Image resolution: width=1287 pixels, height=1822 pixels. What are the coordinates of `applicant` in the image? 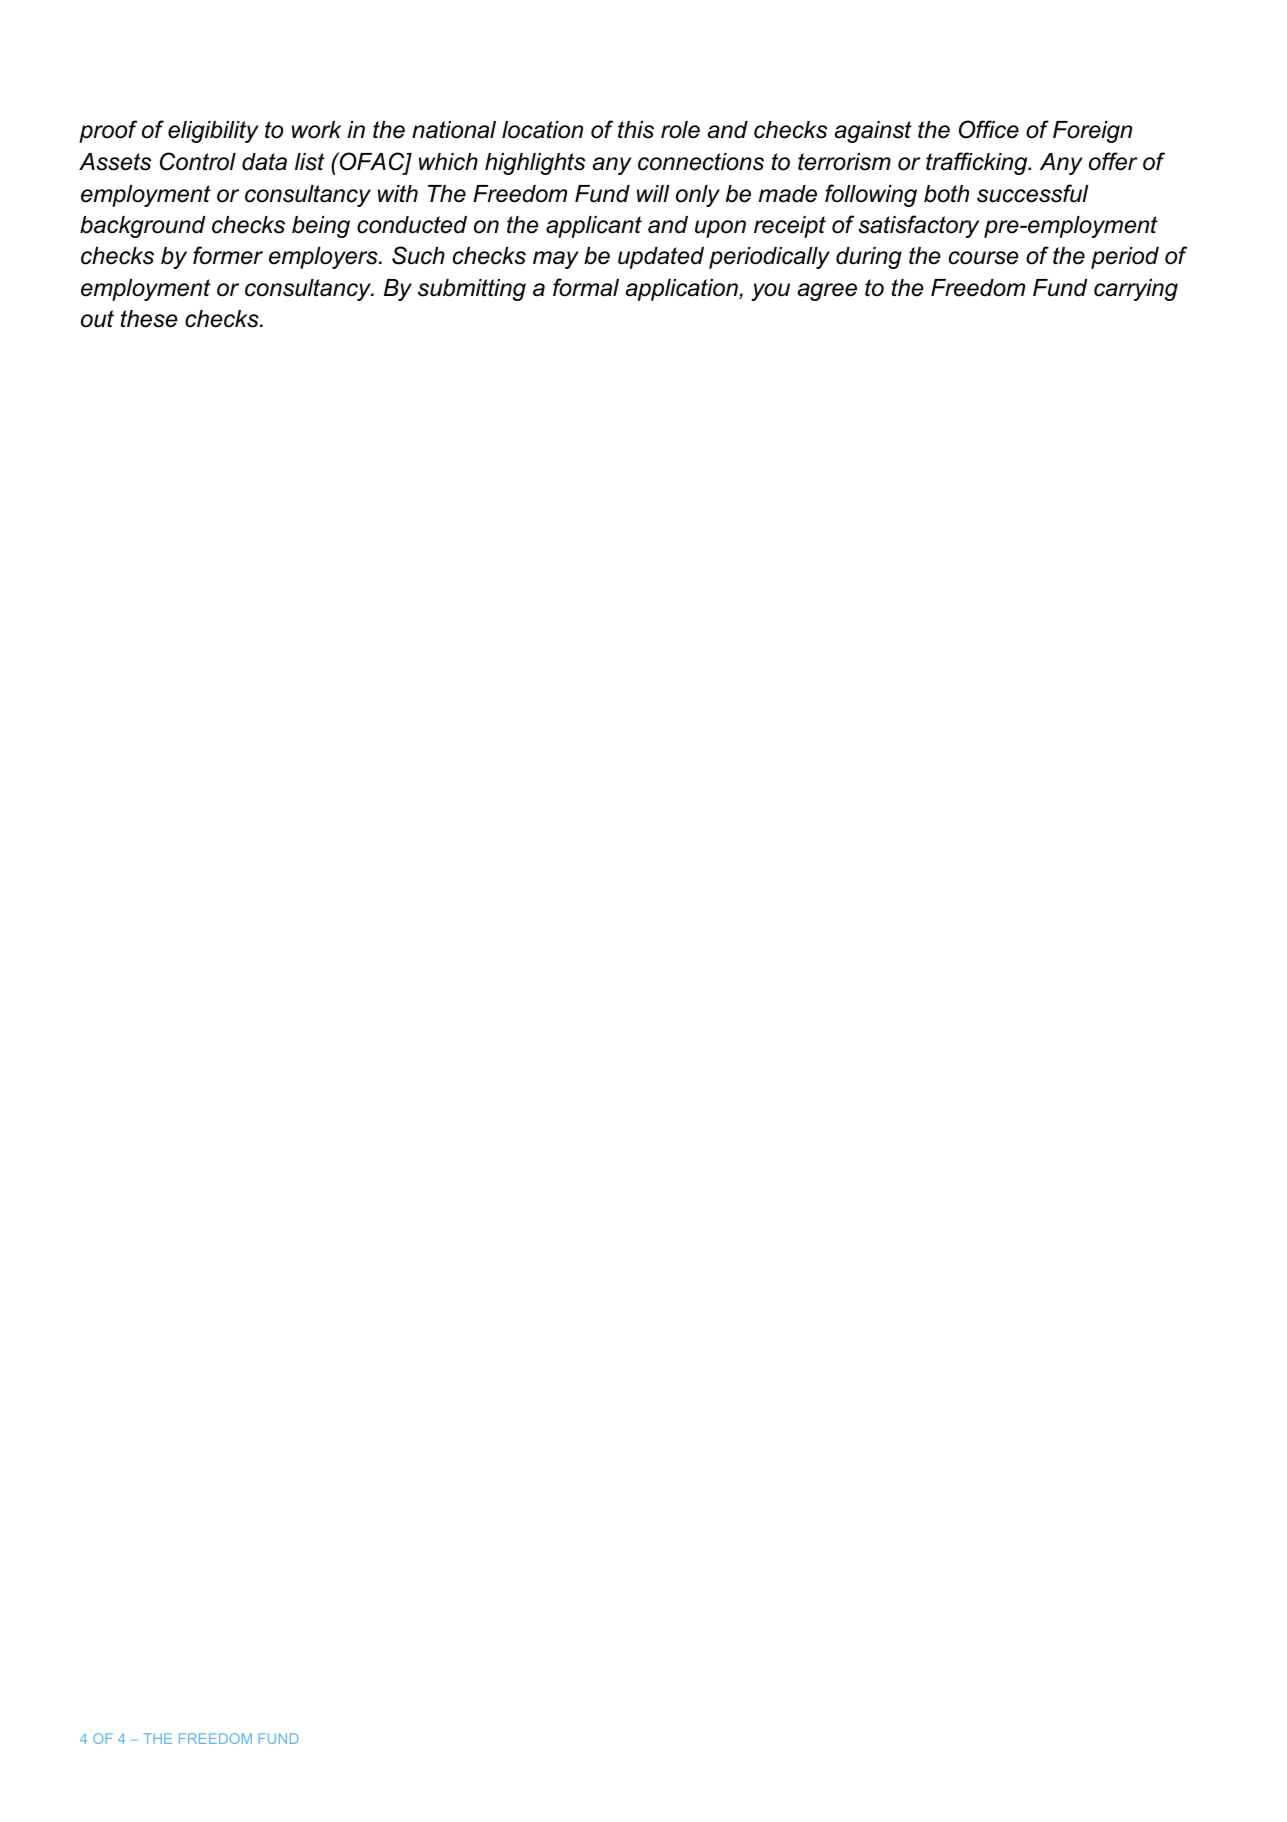 It's located at (594, 227).
